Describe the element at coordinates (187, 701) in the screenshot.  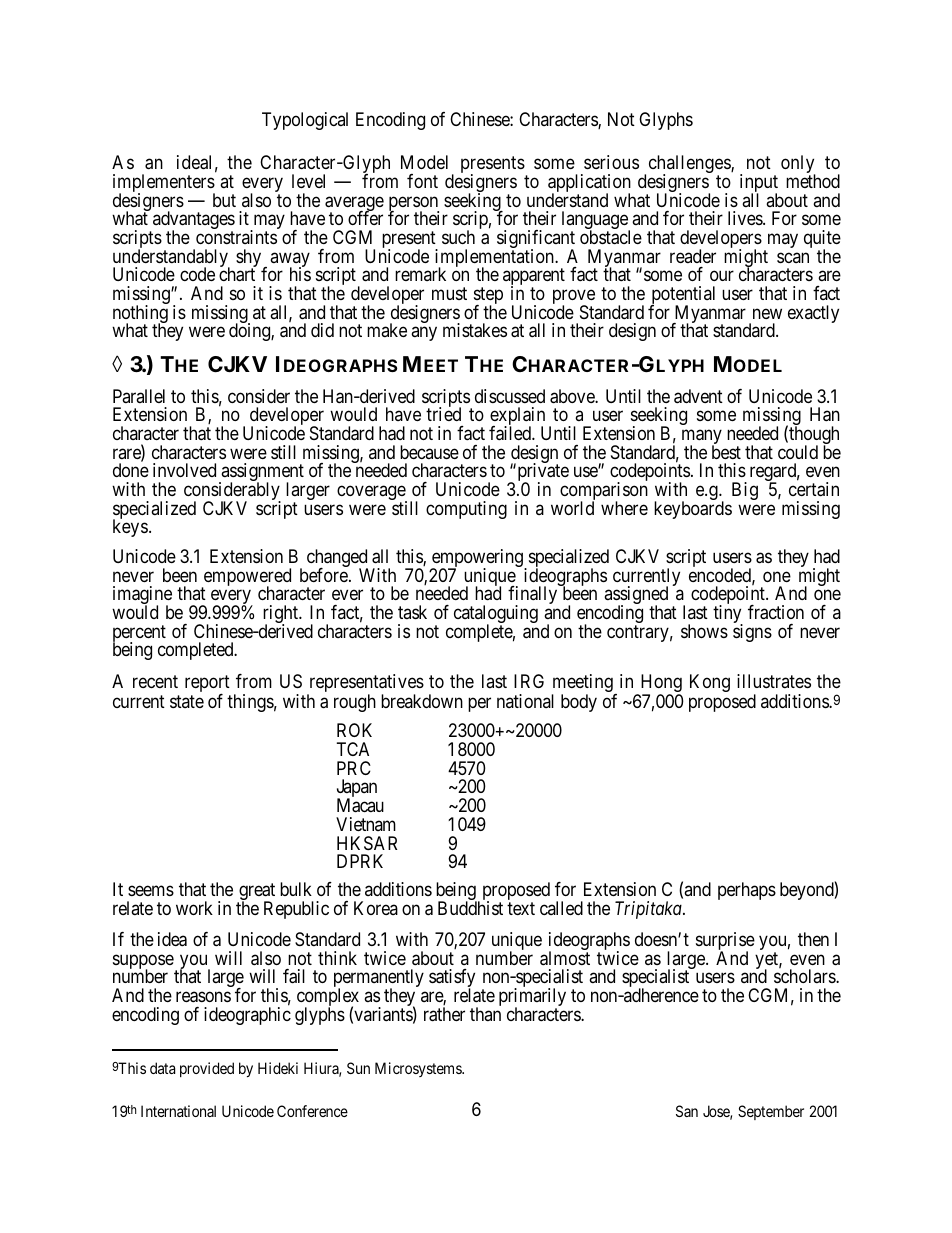
I see `state` at that location.
